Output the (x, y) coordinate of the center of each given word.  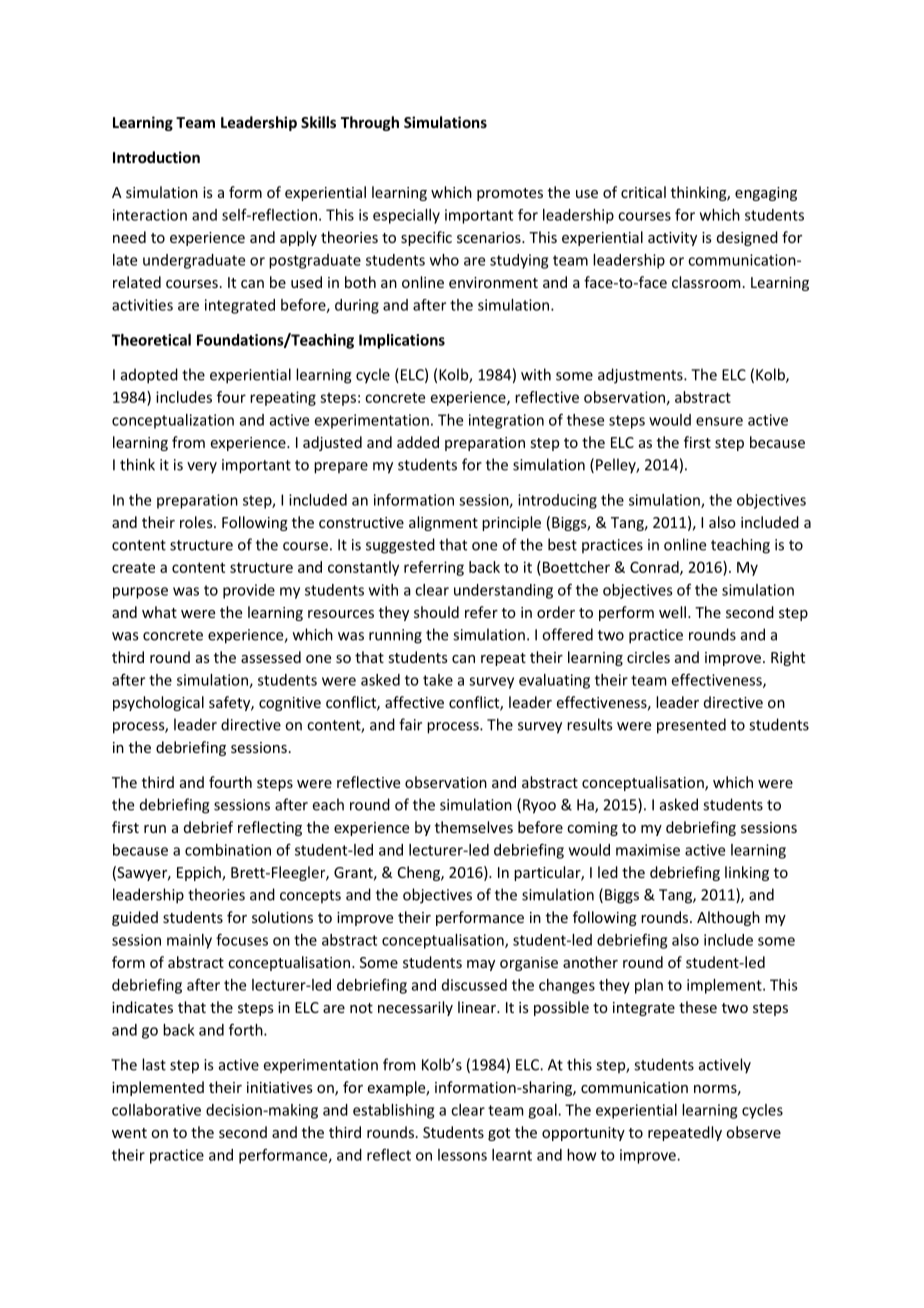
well (672, 612)
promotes (510, 194)
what (159, 612)
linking (747, 873)
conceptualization (173, 421)
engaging (766, 194)
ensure (719, 421)
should (436, 612)
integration (506, 421)
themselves (474, 827)
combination (228, 850)
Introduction (156, 157)
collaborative (156, 1110)
